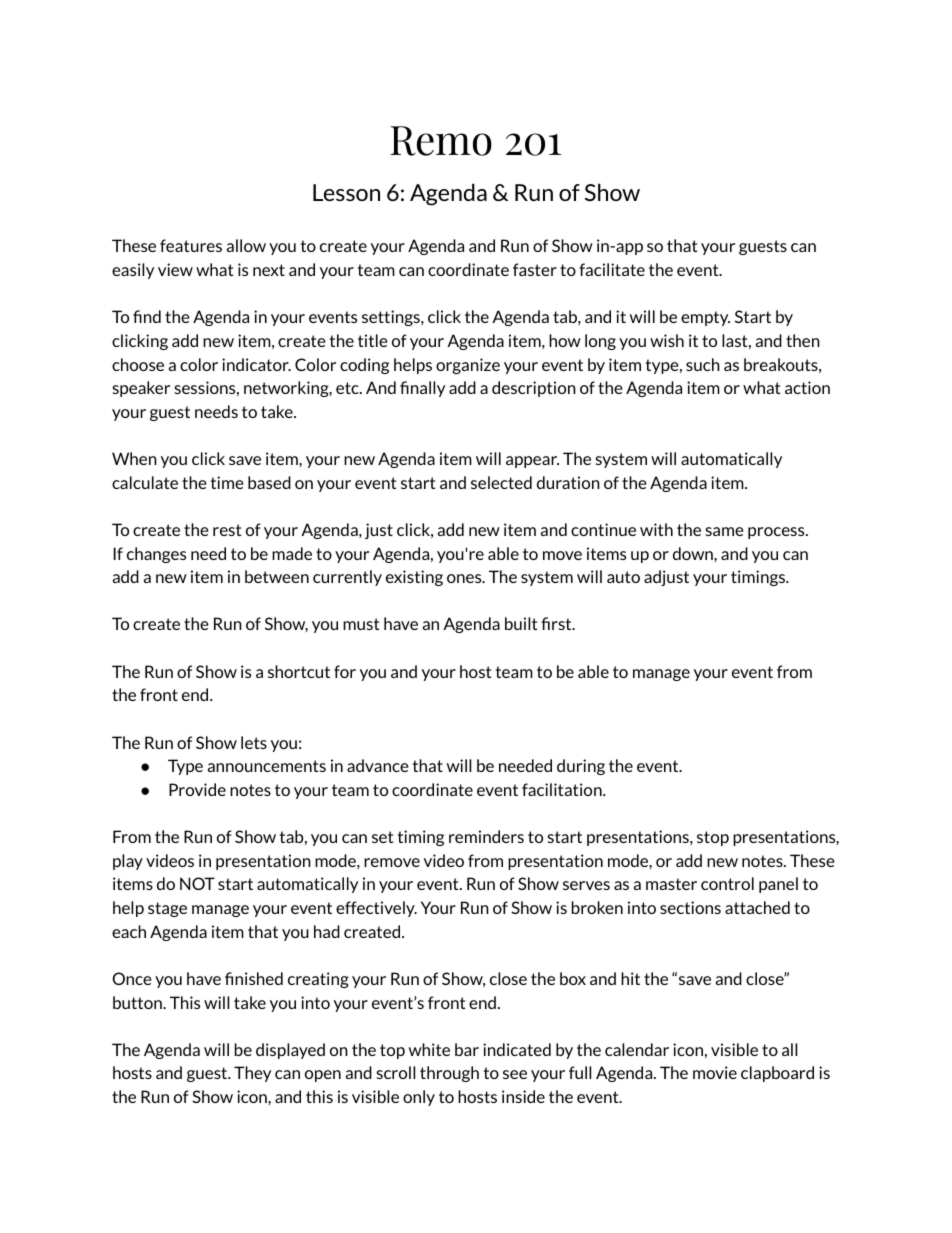  I want to click on They, so click(252, 1074).
